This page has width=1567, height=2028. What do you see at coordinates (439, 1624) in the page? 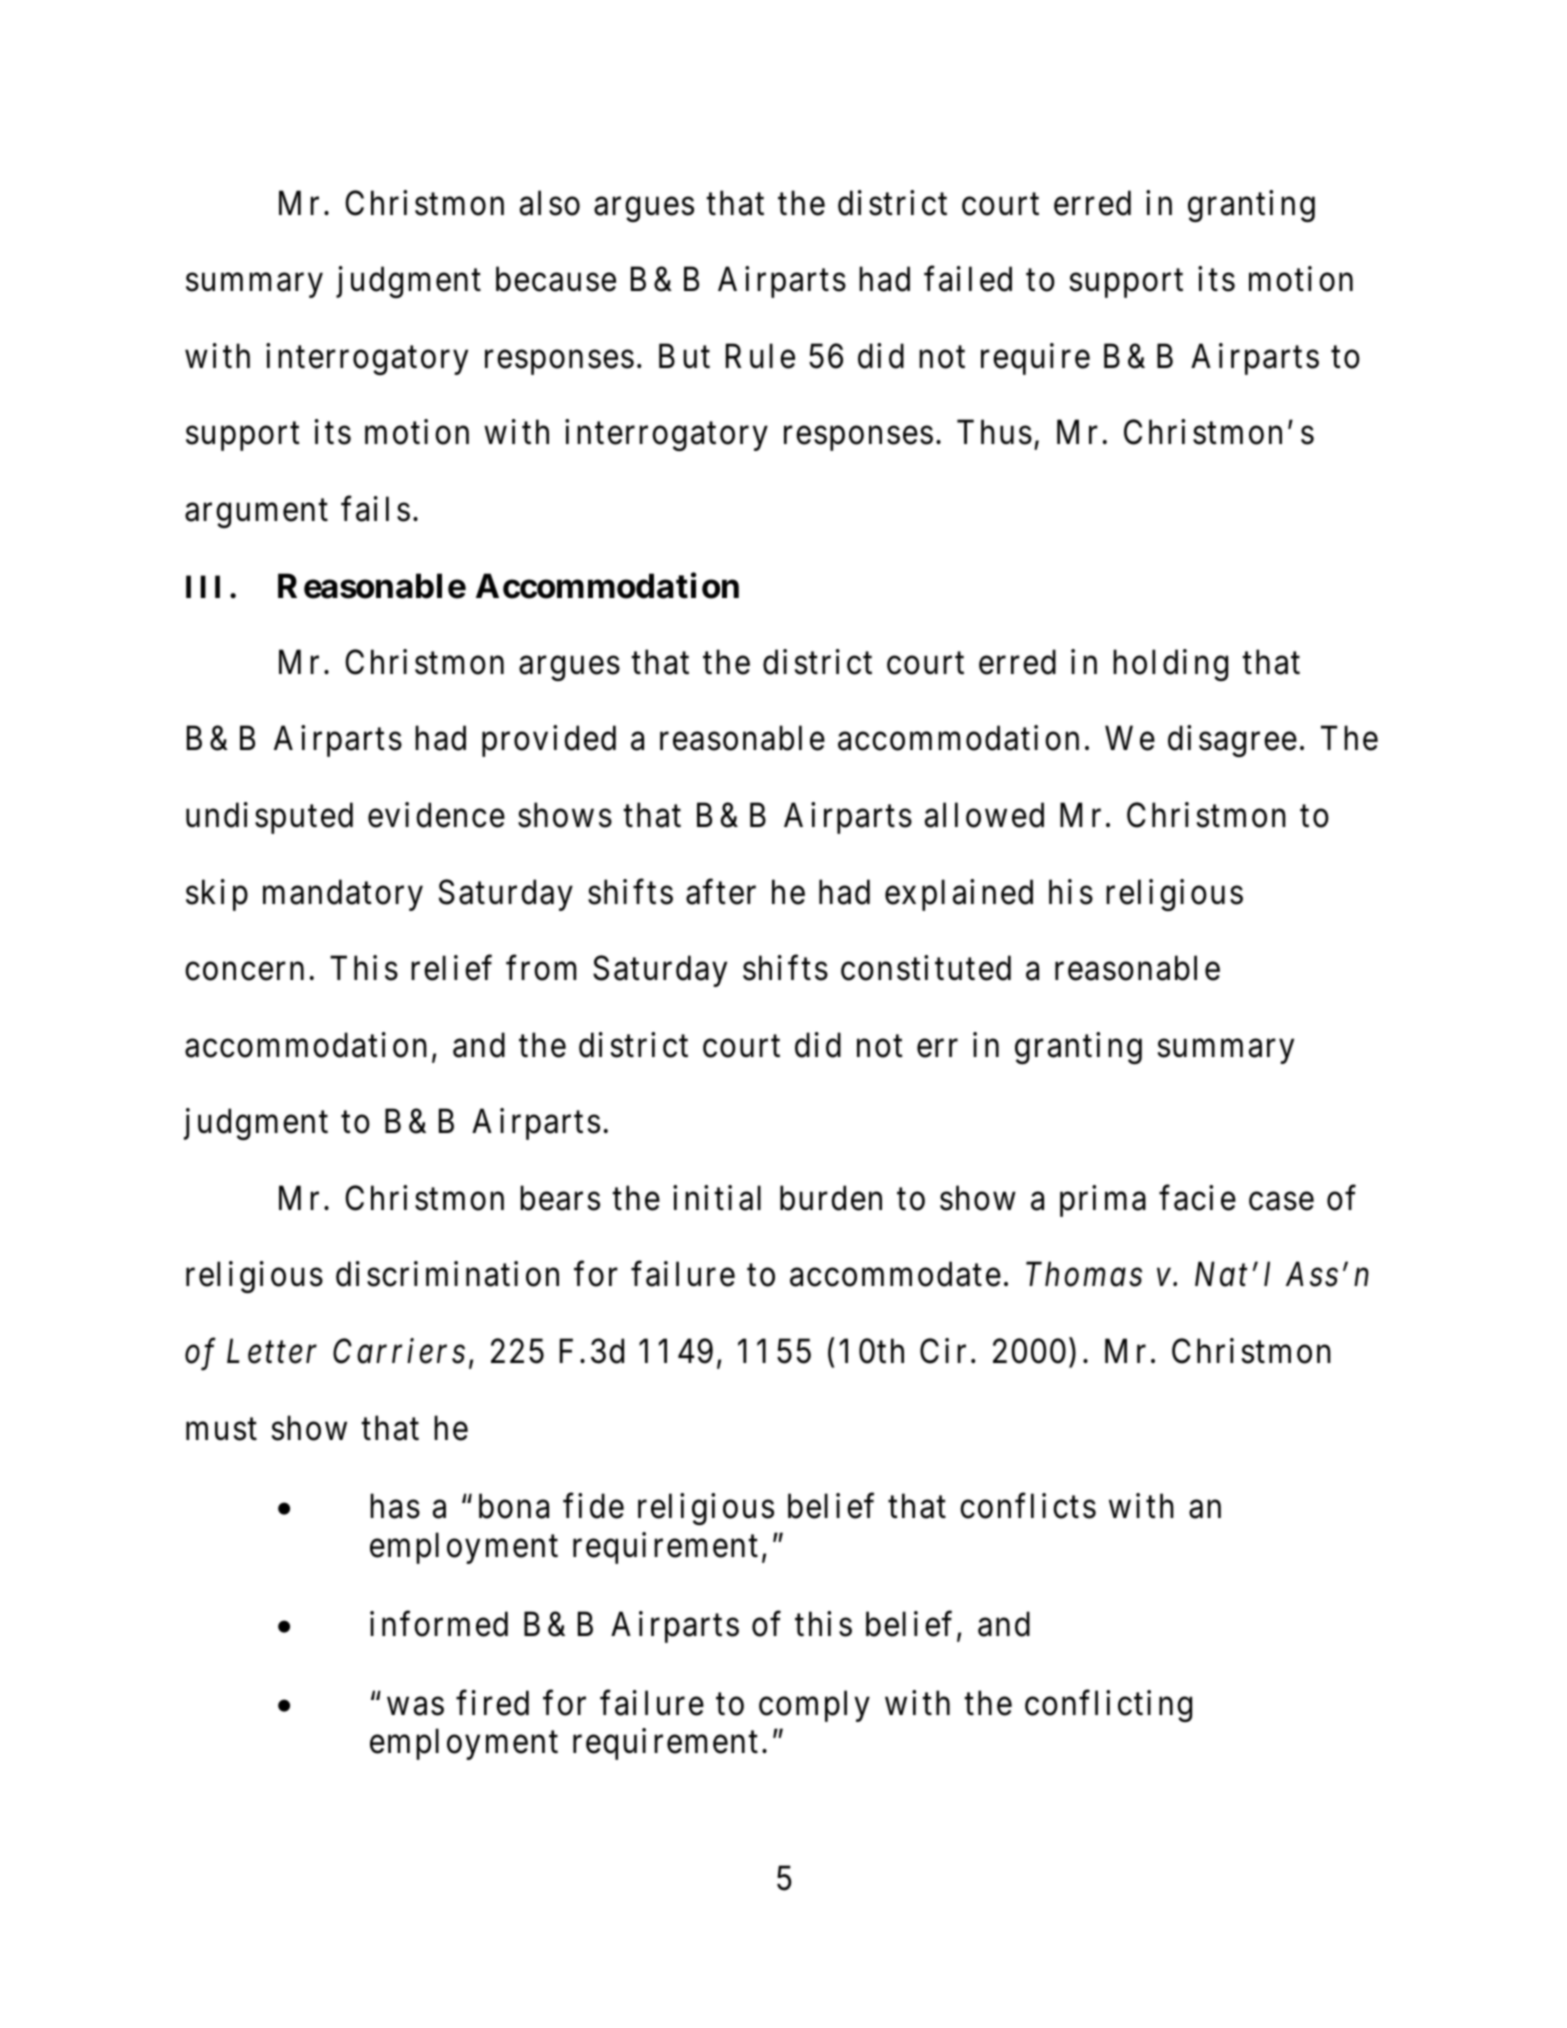
I see `informed` at bounding box center [439, 1624].
